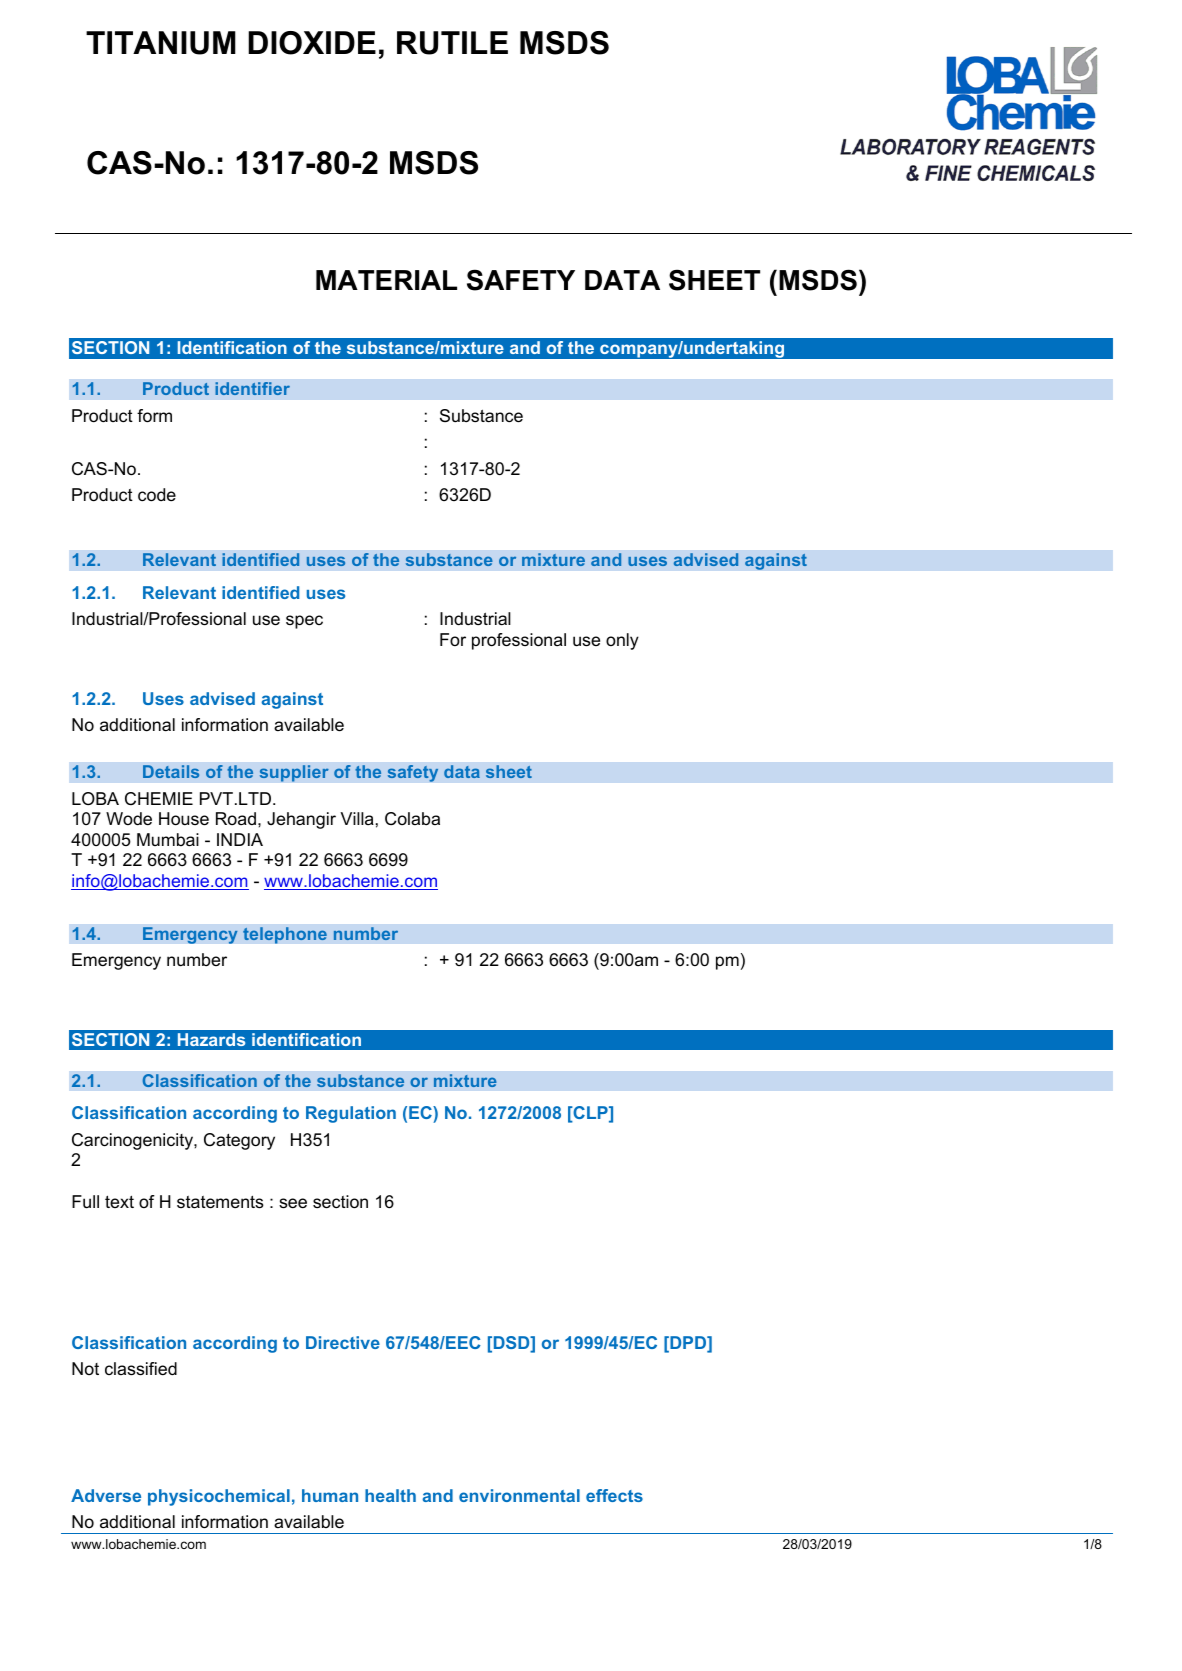 This page has width=1182, height=1671. I want to click on Adverse, so click(106, 1495).
